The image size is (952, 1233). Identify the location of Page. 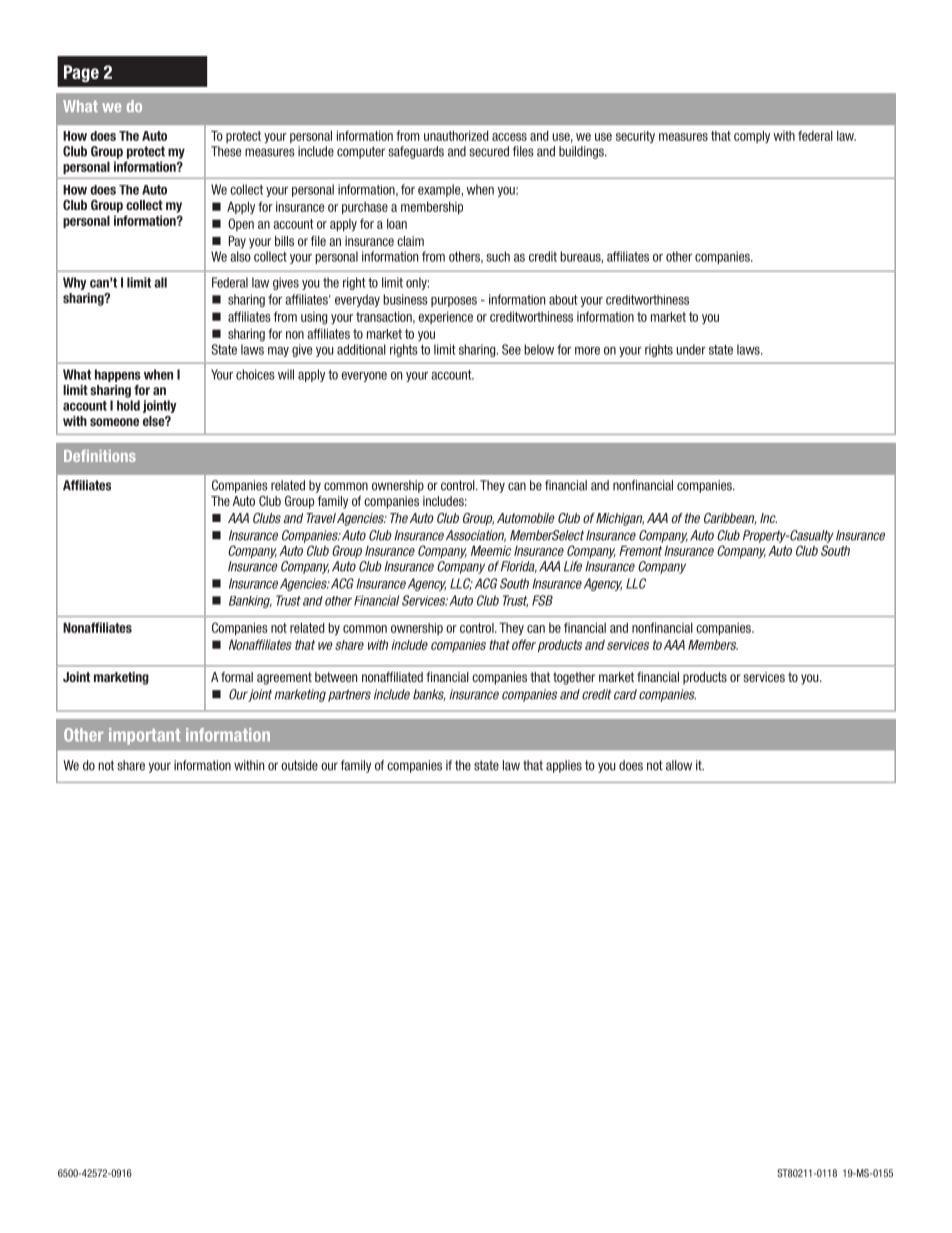
(81, 73).
